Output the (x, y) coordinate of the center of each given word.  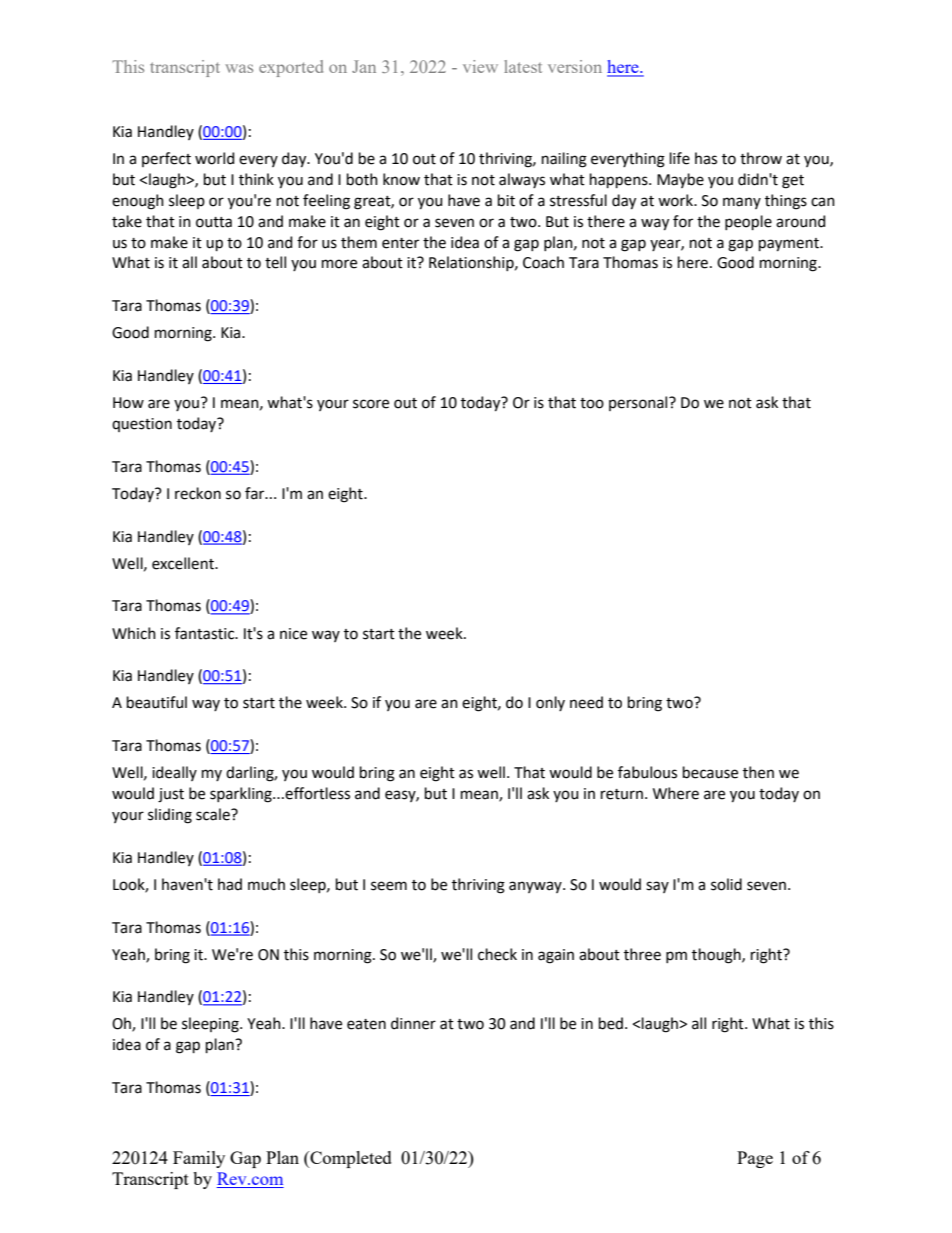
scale (214, 814)
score (371, 404)
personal (639, 403)
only (550, 703)
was (239, 68)
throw (761, 158)
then (758, 772)
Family (199, 1159)
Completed (350, 1159)
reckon (198, 493)
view (480, 66)
